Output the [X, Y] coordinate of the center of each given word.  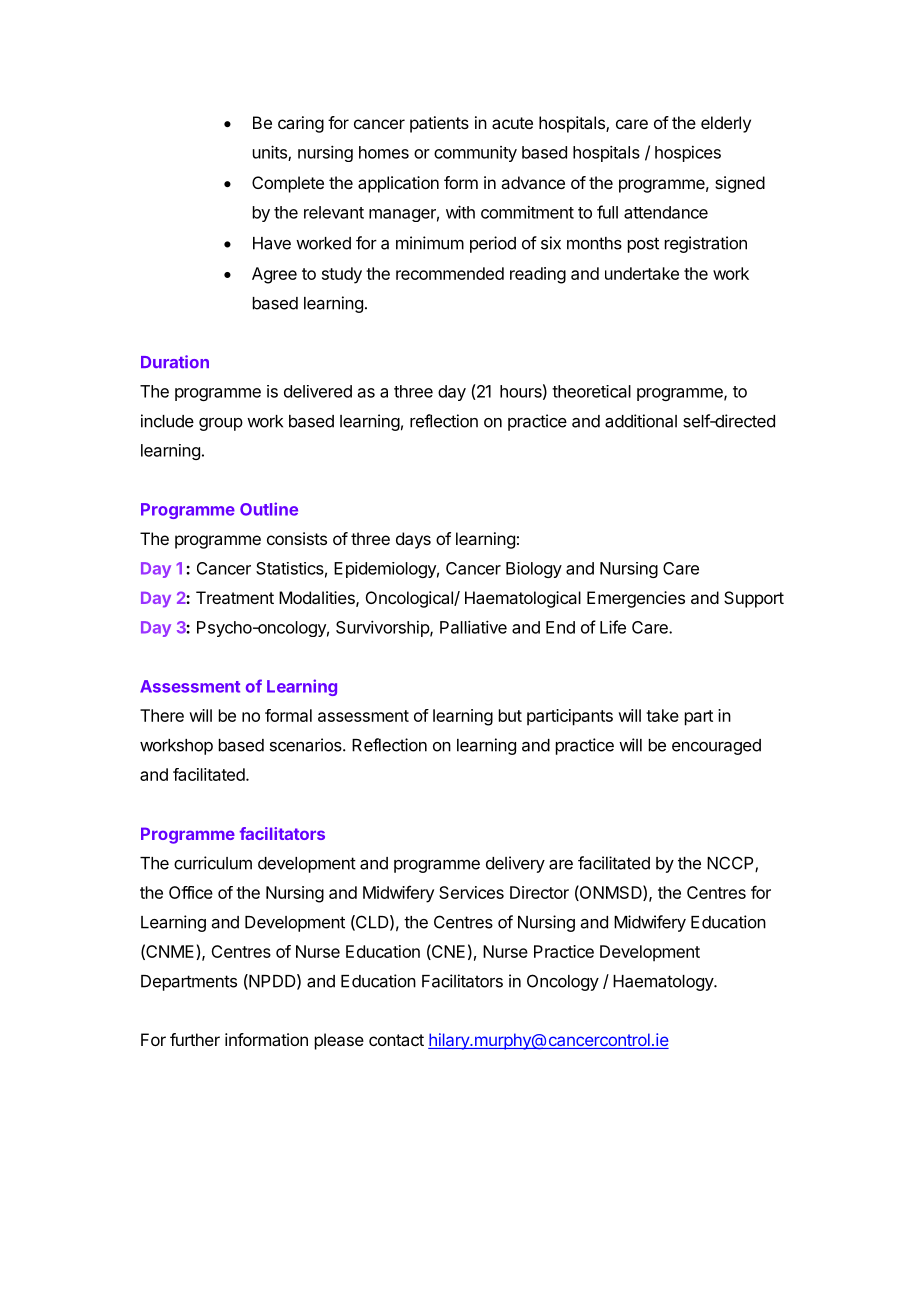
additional [641, 421]
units [271, 153]
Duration [175, 362]
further [195, 1039]
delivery [515, 864]
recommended [450, 273]
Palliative [473, 627]
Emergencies [636, 599]
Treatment [235, 597]
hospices [688, 154]
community [475, 154]
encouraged [716, 747]
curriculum [213, 863]
